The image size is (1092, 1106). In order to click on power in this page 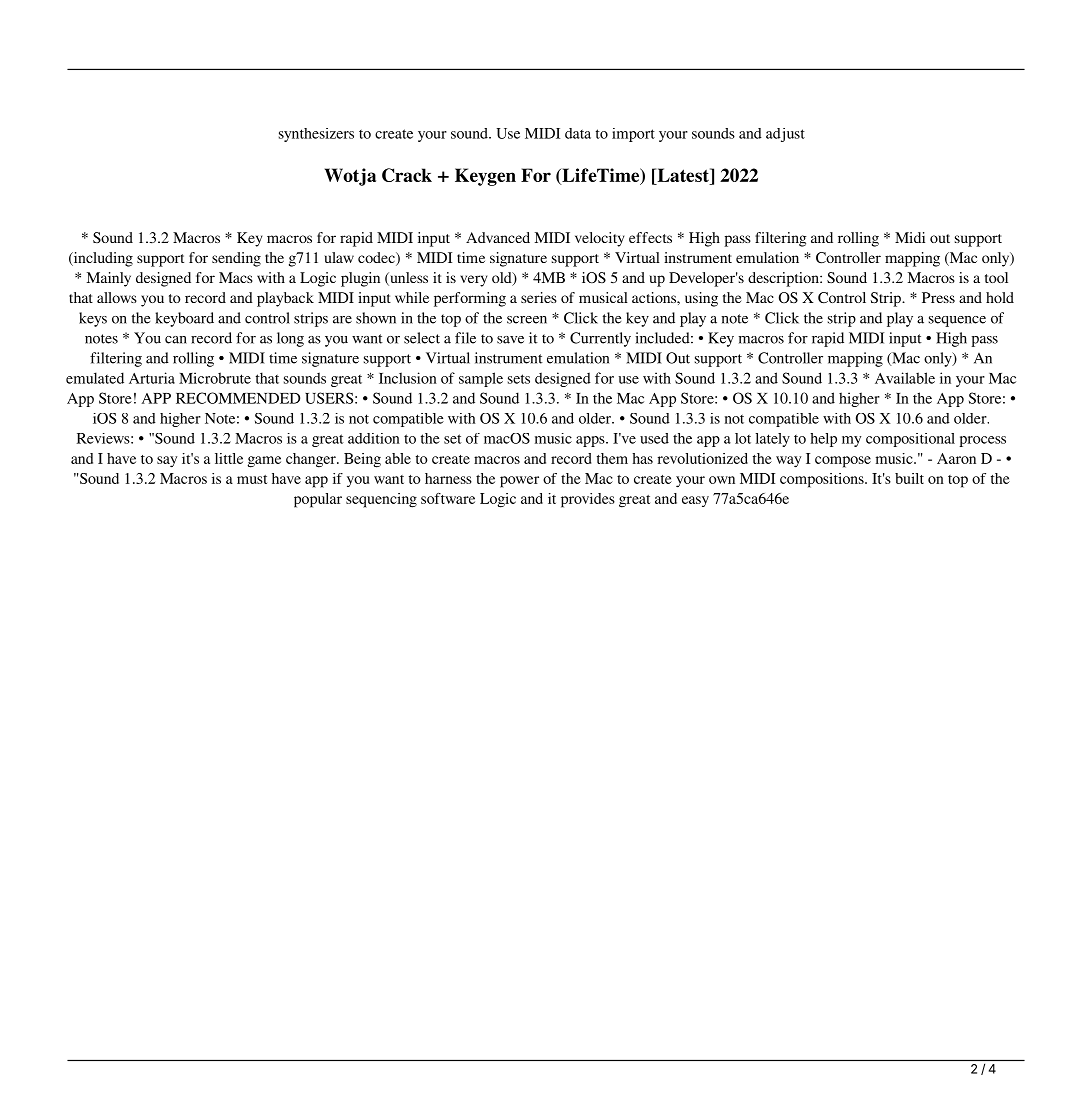, I will do `click(519, 482)`.
